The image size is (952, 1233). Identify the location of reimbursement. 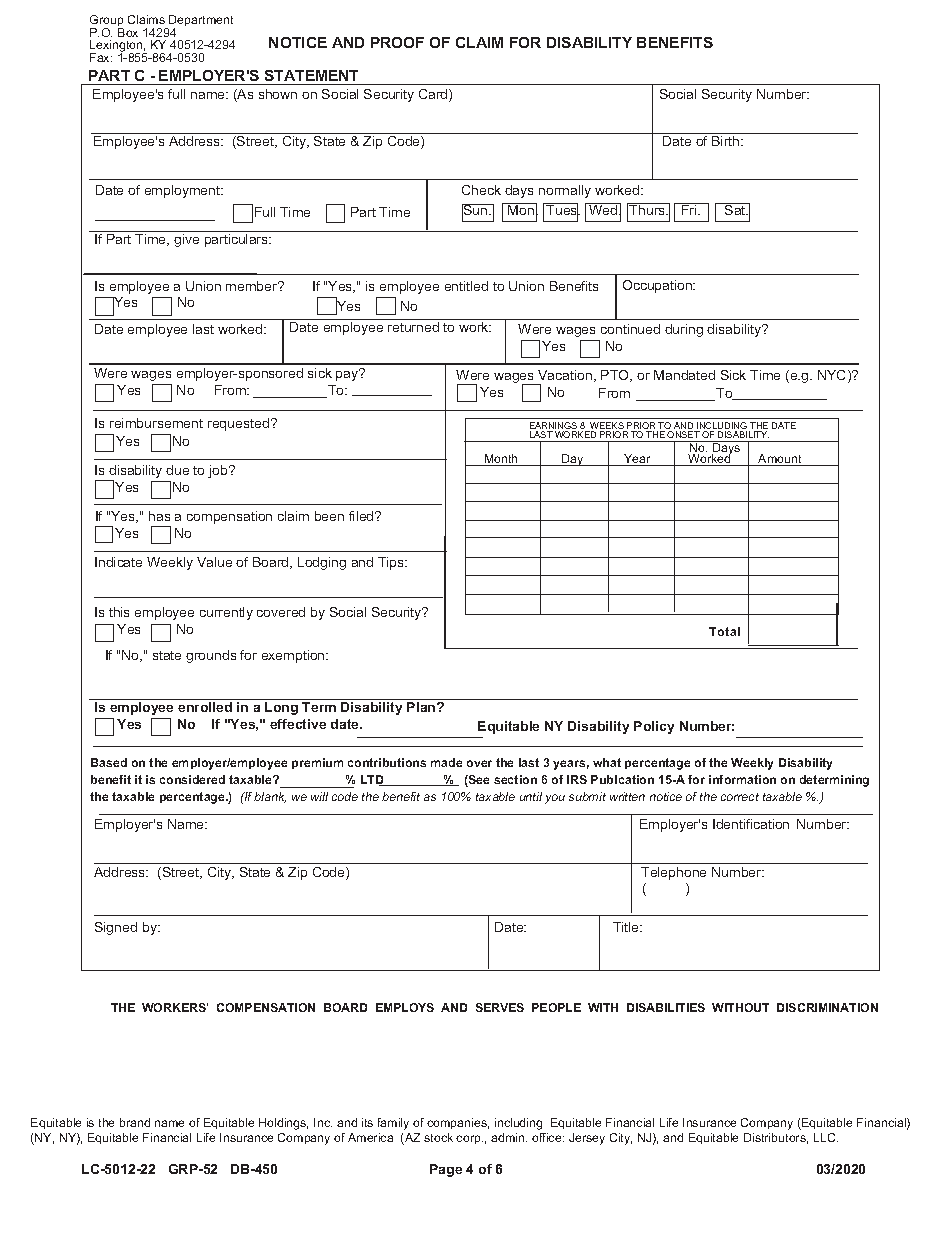
(156, 423).
